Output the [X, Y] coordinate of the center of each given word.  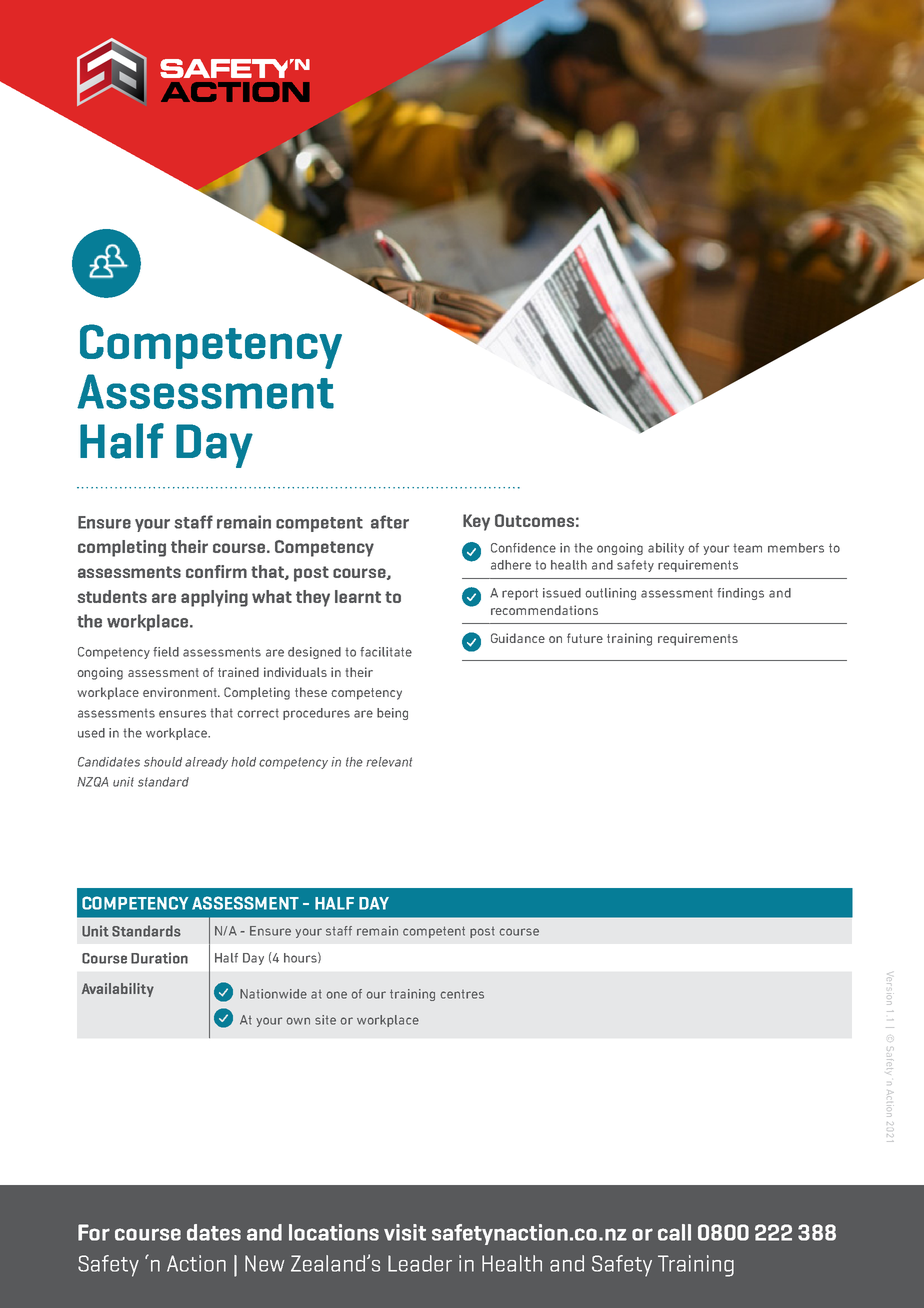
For [94, 1232]
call [674, 1232]
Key [476, 522]
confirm [216, 571]
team [747, 548]
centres [462, 994]
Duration [159, 958]
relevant [389, 762]
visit [405, 1232]
